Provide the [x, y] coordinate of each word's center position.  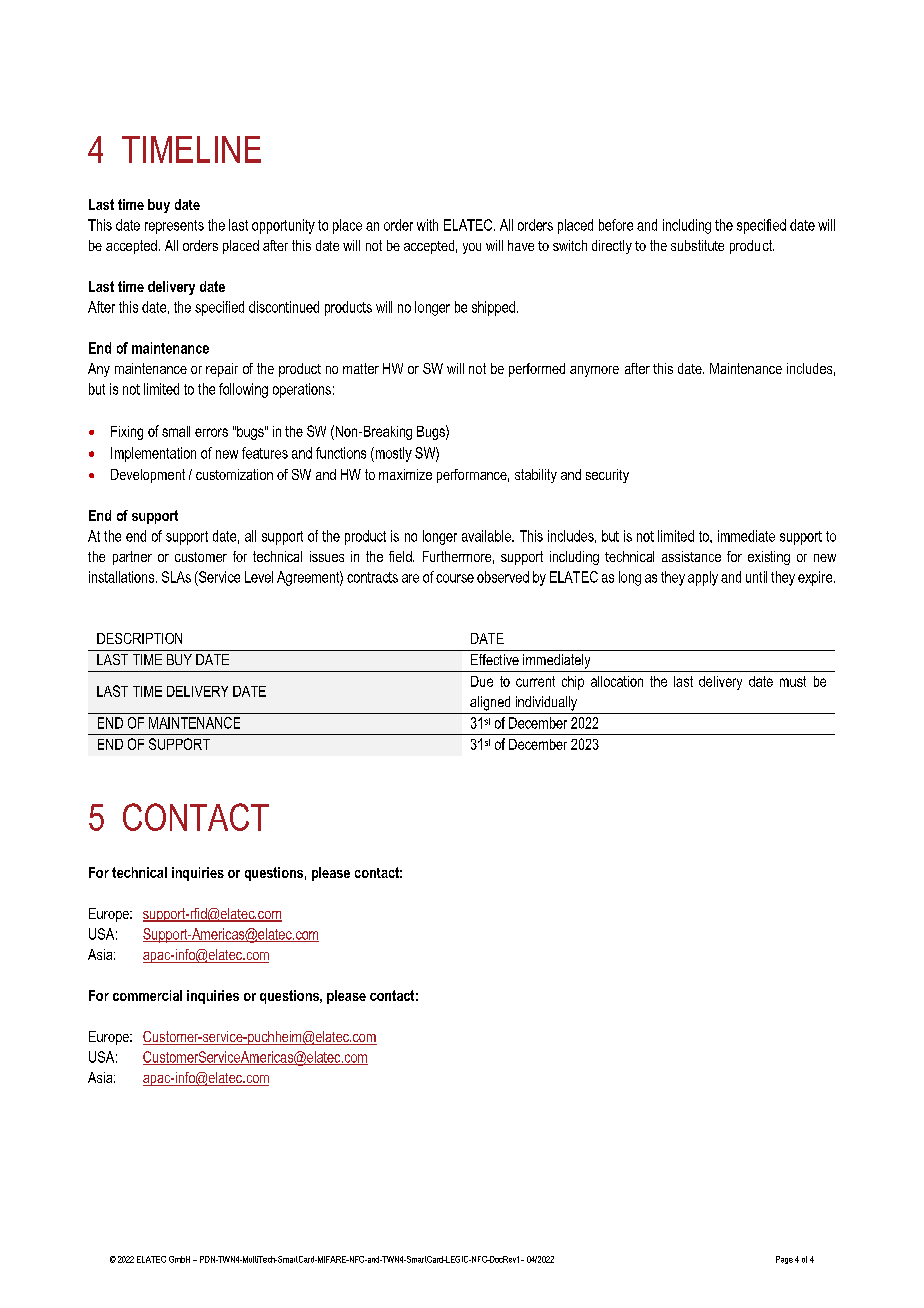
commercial [147, 995]
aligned [490, 703]
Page [784, 1260]
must [793, 681]
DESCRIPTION [139, 638]
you [472, 248]
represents [174, 227]
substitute [697, 245]
